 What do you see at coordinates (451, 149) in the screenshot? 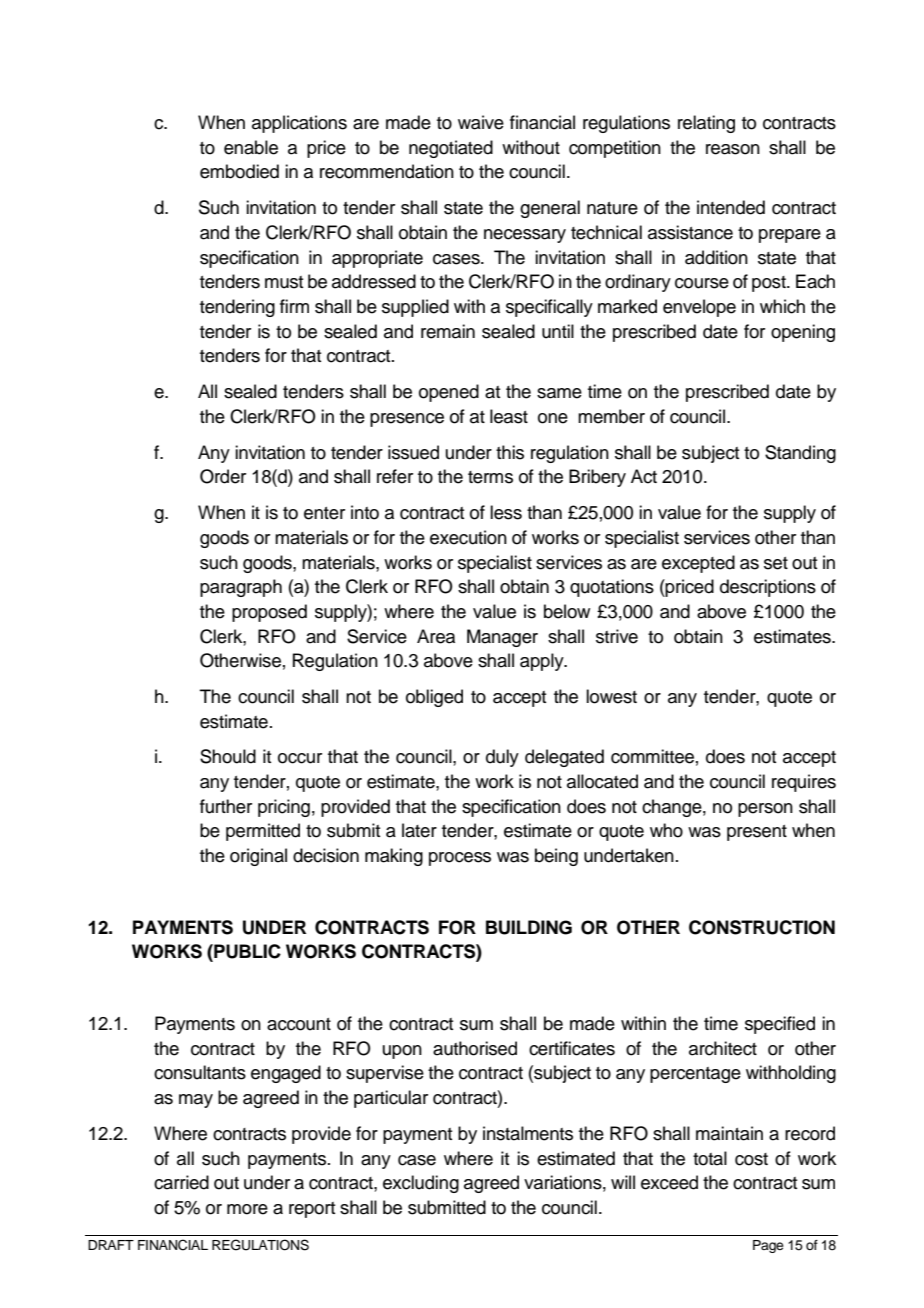
I see `negotiated` at bounding box center [451, 149].
